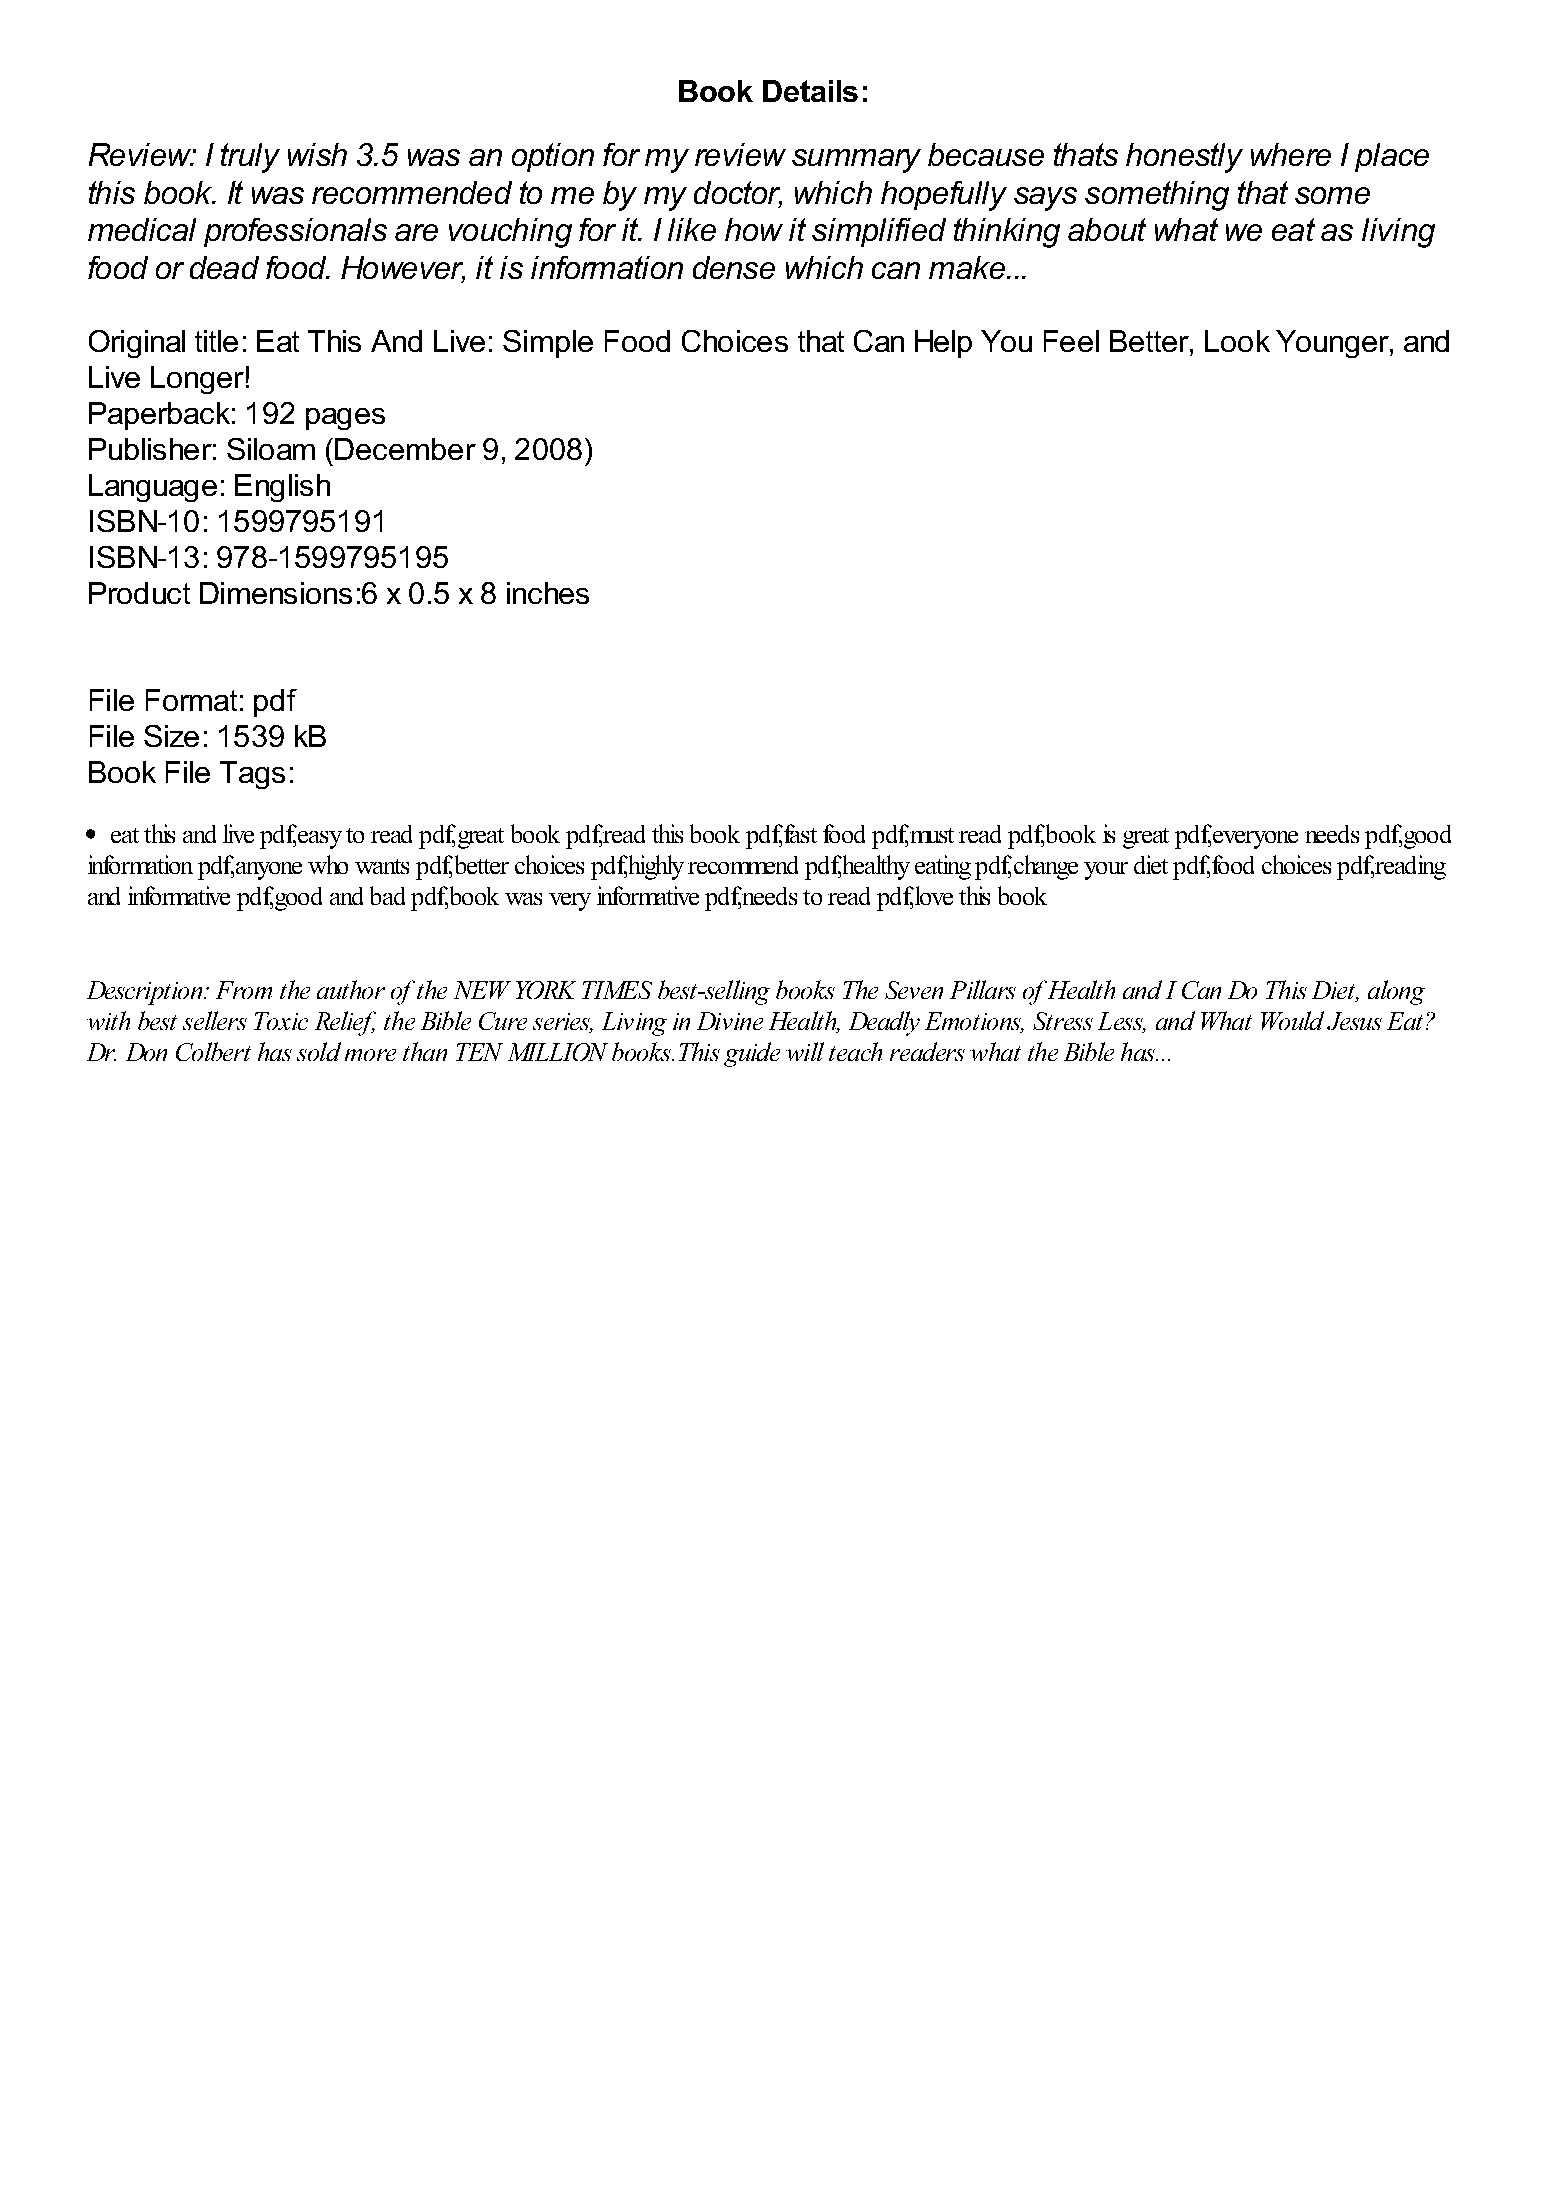 The width and height of the image is (1548, 2191). I want to click on Would, so click(1292, 1020).
